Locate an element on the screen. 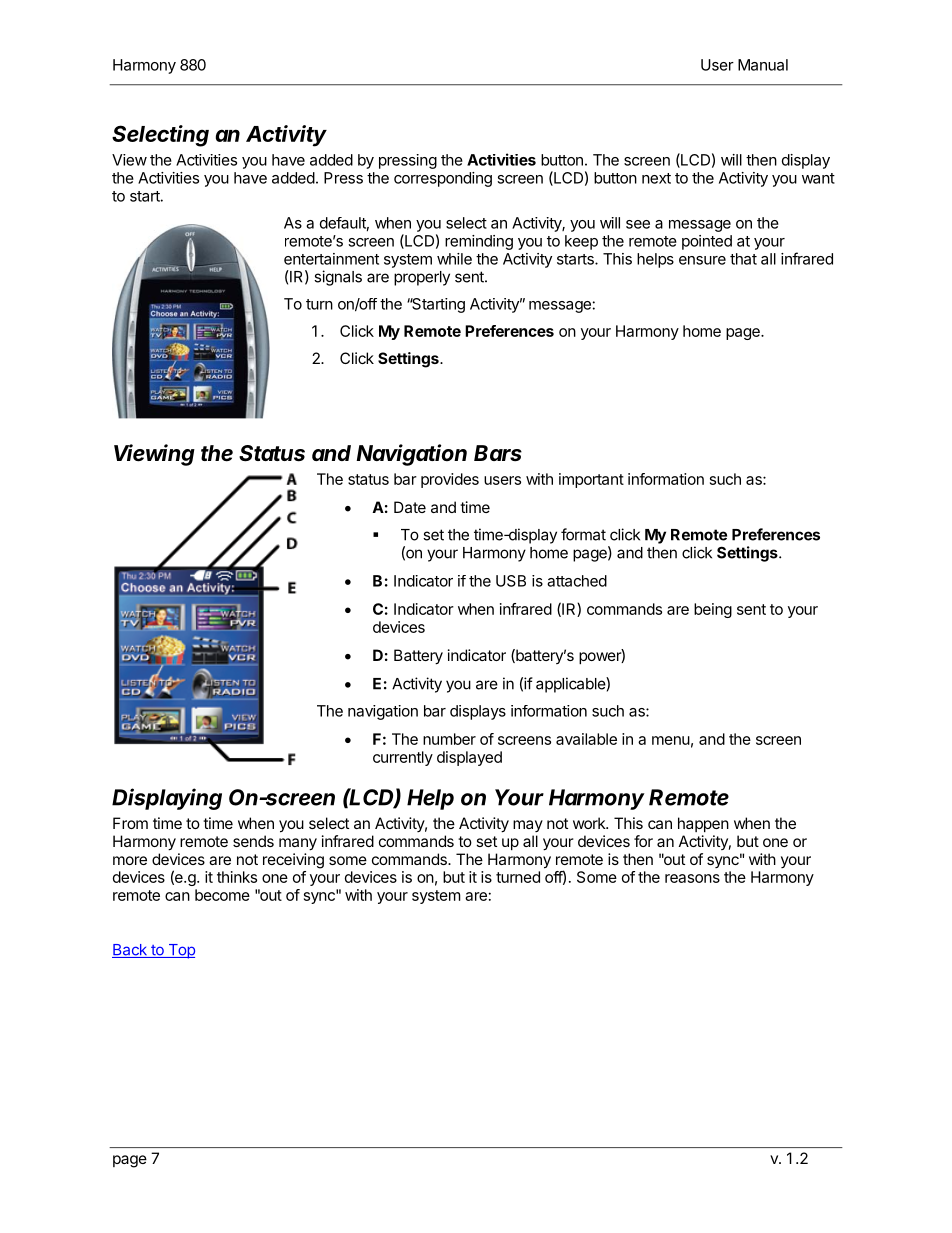 The image size is (952, 1233). Bars is located at coordinates (498, 453).
